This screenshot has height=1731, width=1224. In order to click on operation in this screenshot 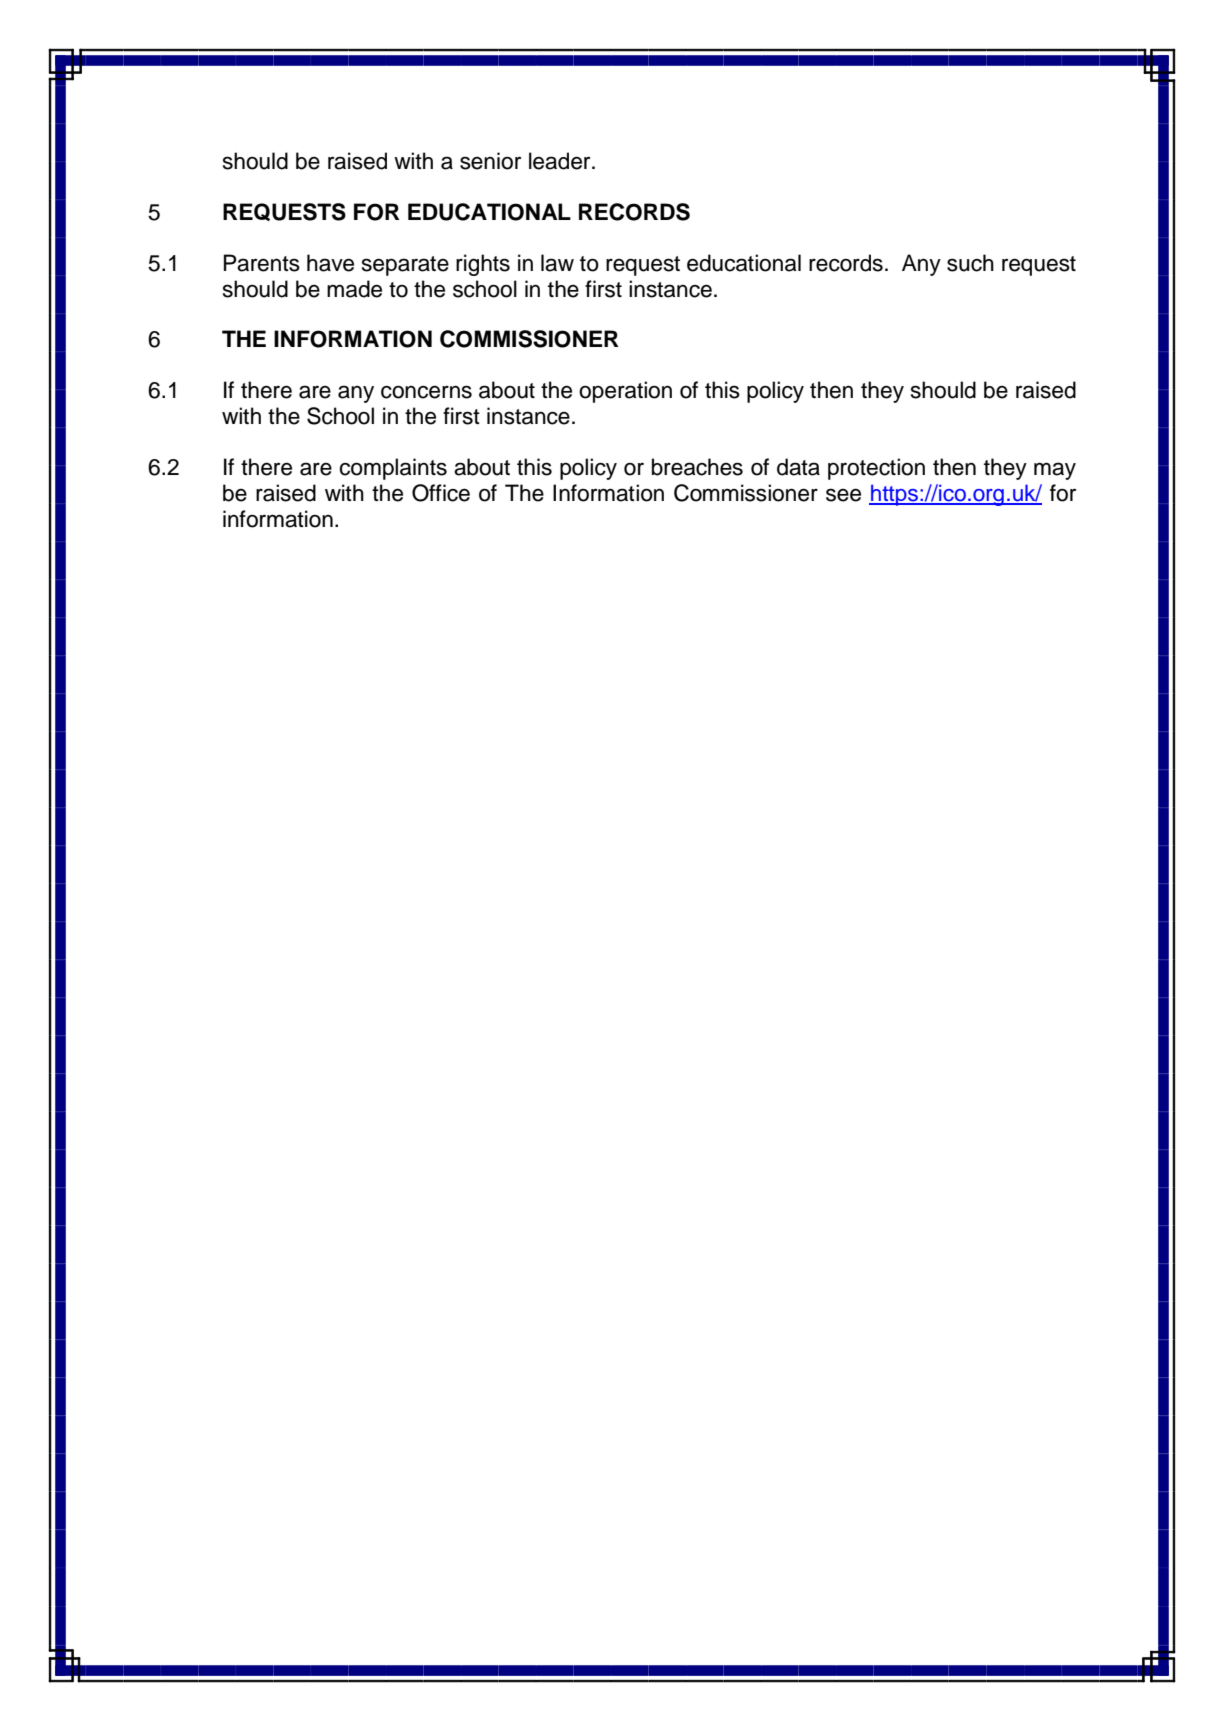, I will do `click(625, 392)`.
